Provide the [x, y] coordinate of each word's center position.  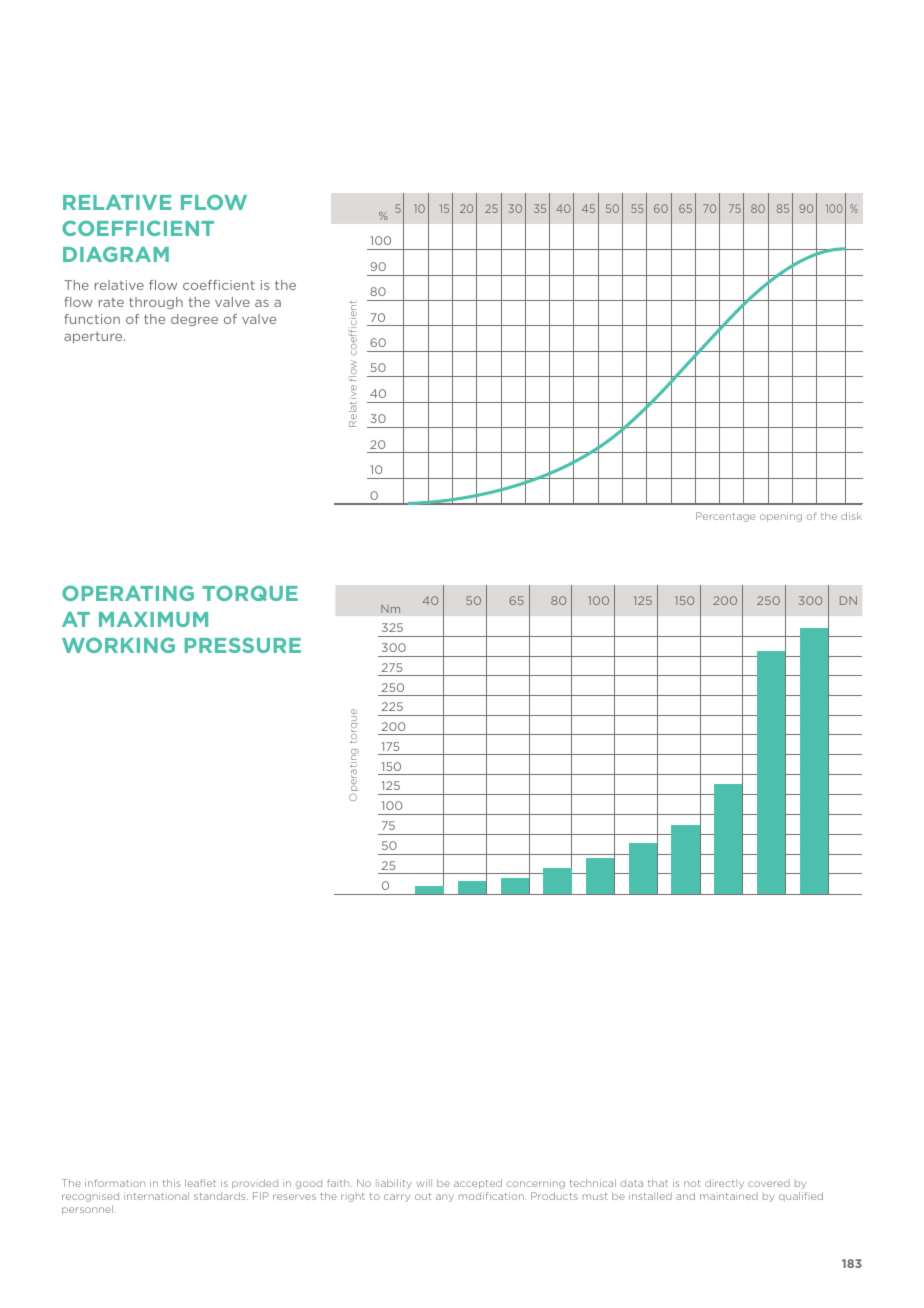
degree [194, 320]
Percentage [725, 517]
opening [781, 517]
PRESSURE [243, 645]
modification [492, 1196]
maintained [729, 1196]
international [156, 1196]
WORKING [118, 645]
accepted [478, 1184]
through [156, 303]
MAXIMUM [153, 619]
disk [851, 516]
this [172, 1183]
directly [724, 1184]
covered [769, 1183]
